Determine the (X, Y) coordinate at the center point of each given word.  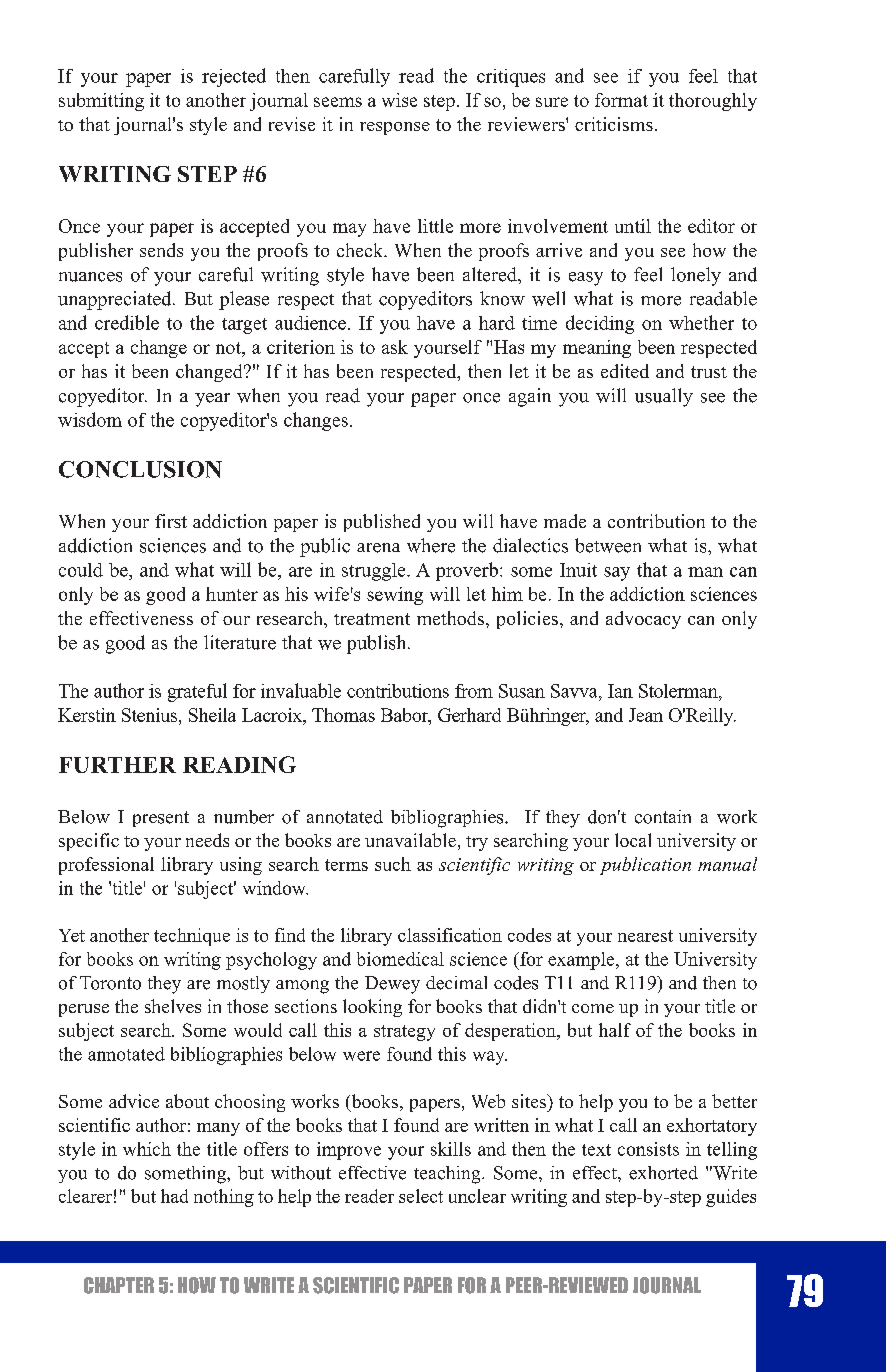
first (171, 521)
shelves (173, 1006)
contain (663, 817)
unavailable (410, 840)
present (161, 819)
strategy (404, 1033)
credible (127, 322)
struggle (375, 572)
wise (399, 100)
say (617, 574)
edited (625, 371)
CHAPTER (119, 1285)
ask (395, 347)
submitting (101, 102)
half (615, 1030)
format (621, 100)
